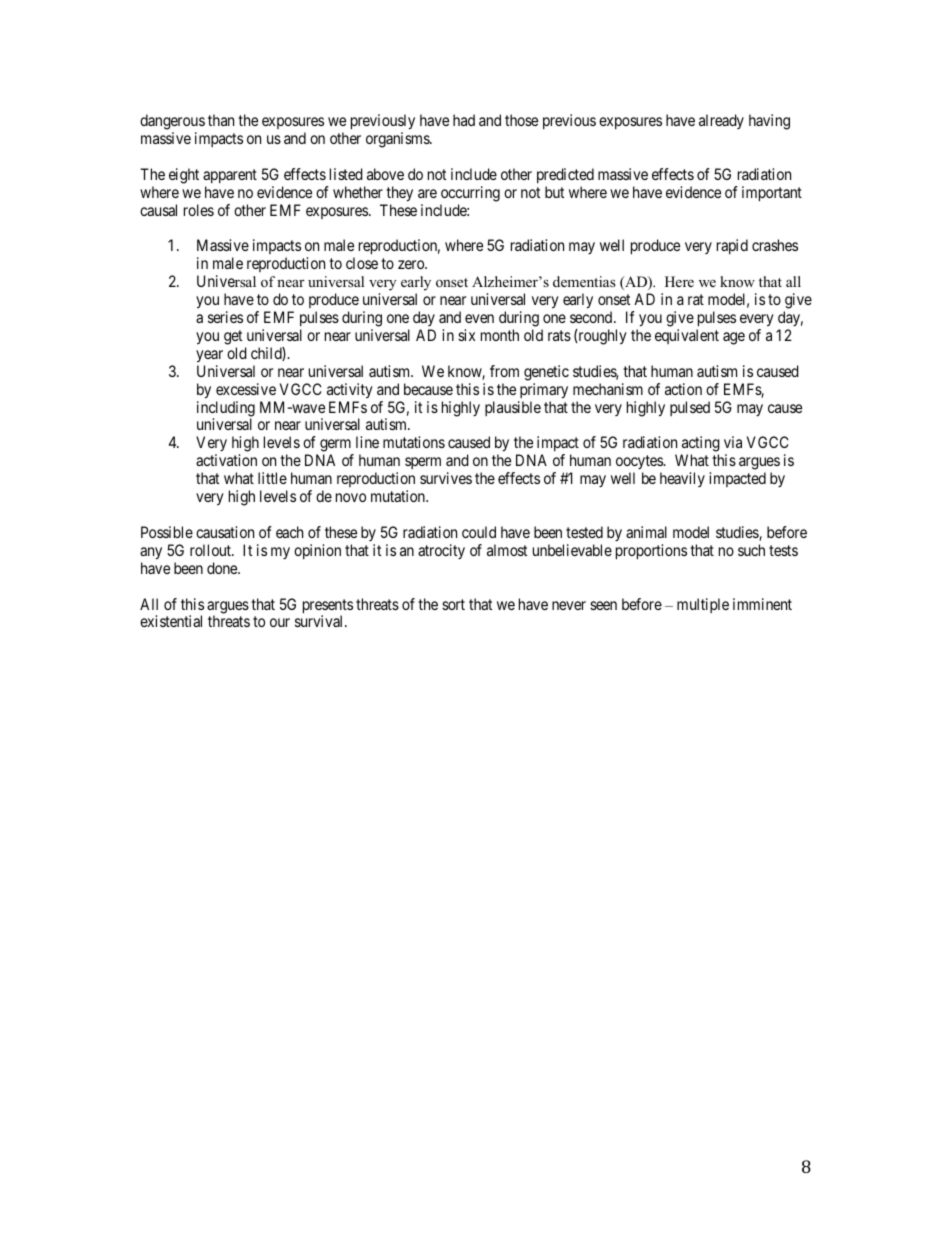 The image size is (952, 1233). Describe the element at coordinates (721, 121) in the page. I see `already` at that location.
